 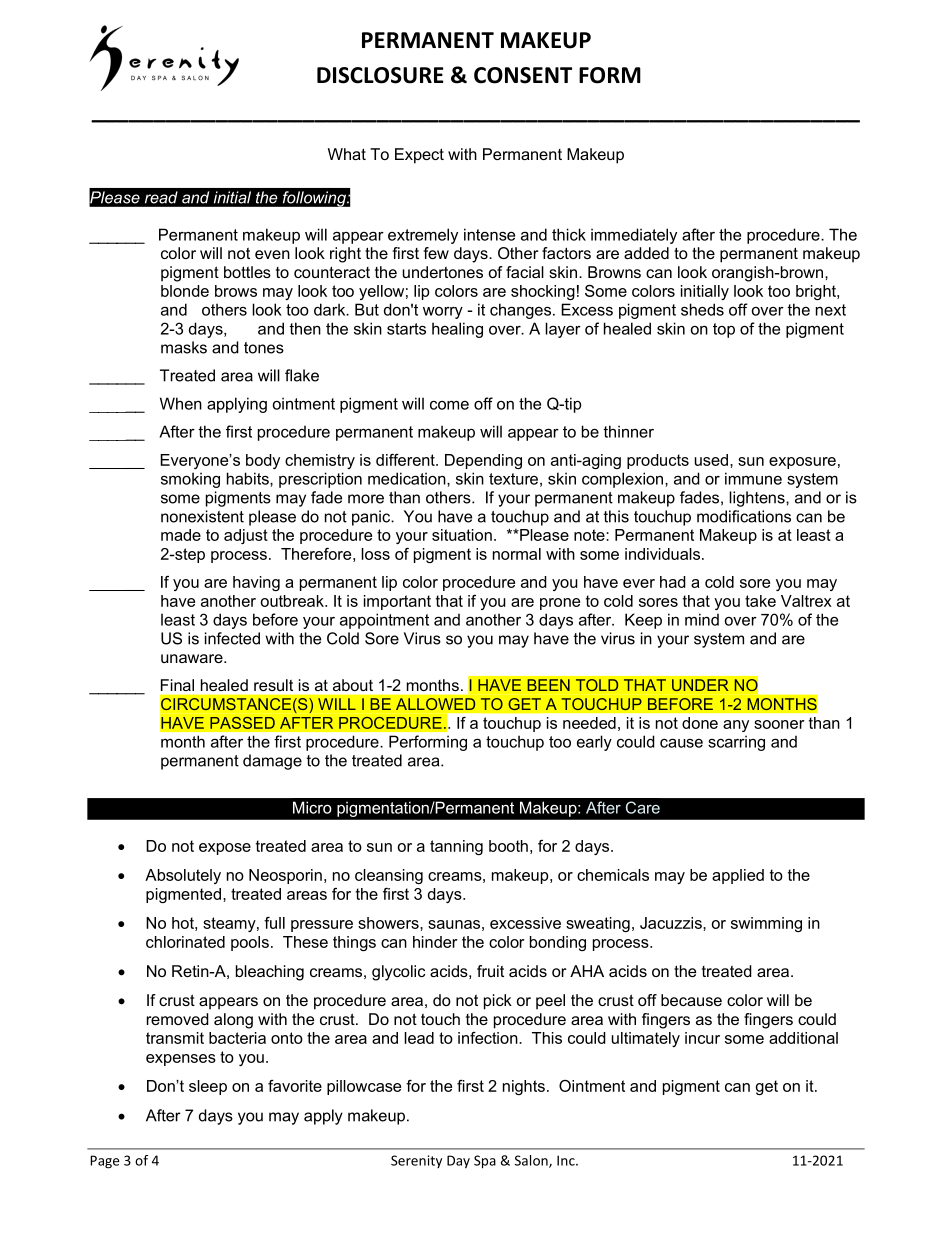 What do you see at coordinates (634, 236) in the image?
I see `immediately` at bounding box center [634, 236].
